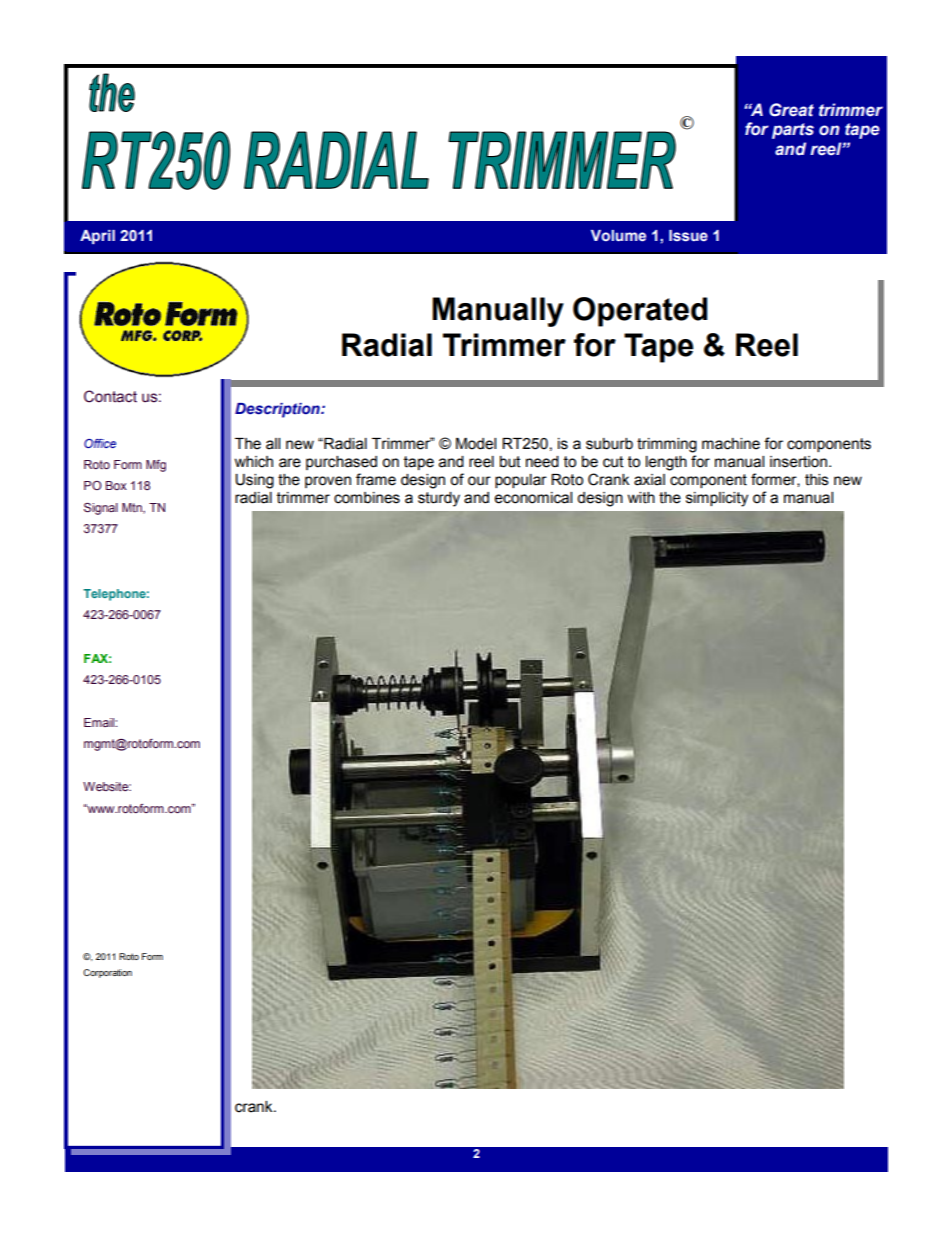 This screenshot has width=952, height=1233. What do you see at coordinates (439, 499) in the screenshot?
I see `sturdy` at bounding box center [439, 499].
